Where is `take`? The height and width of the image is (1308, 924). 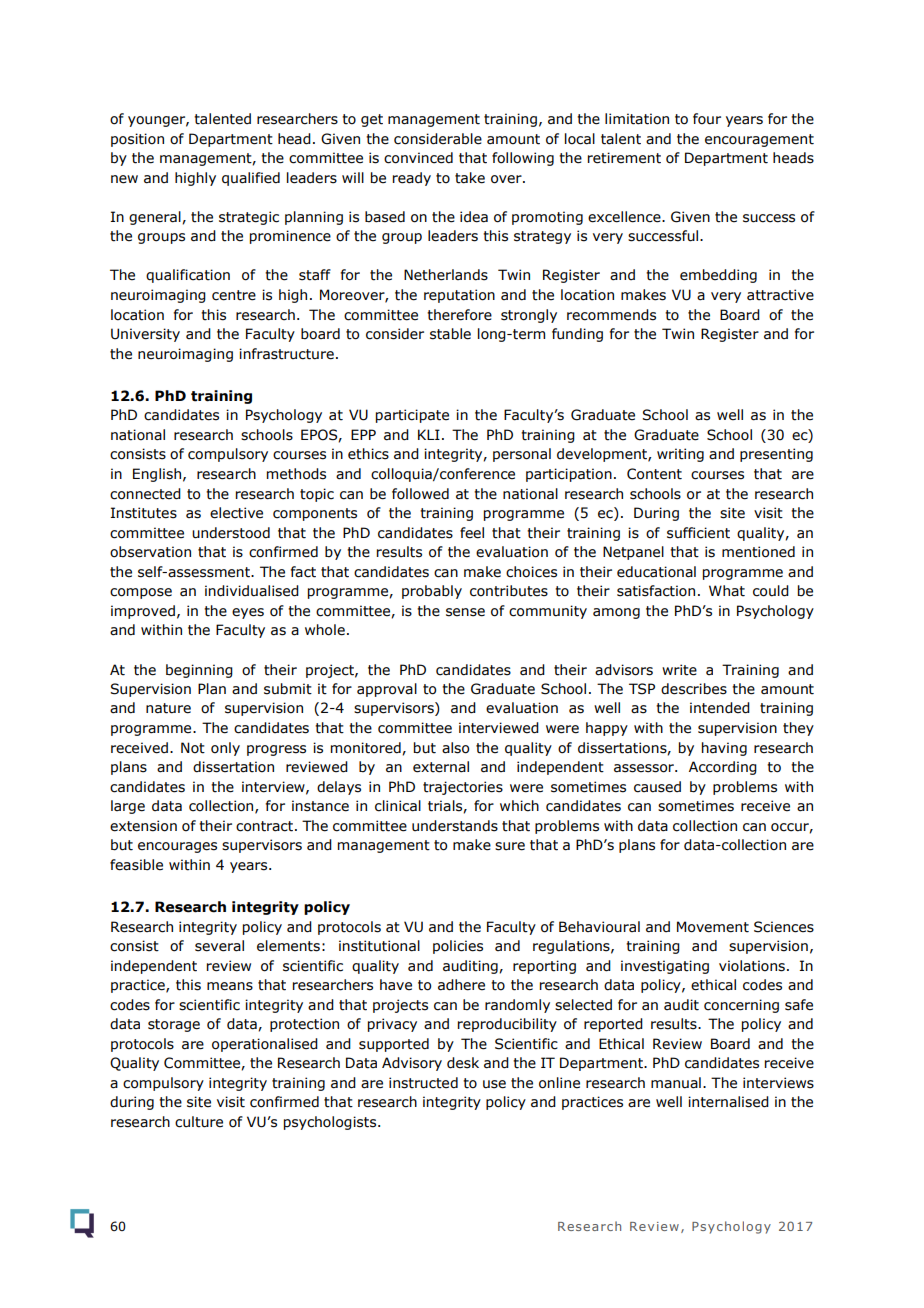 take is located at coordinates (470, 178).
